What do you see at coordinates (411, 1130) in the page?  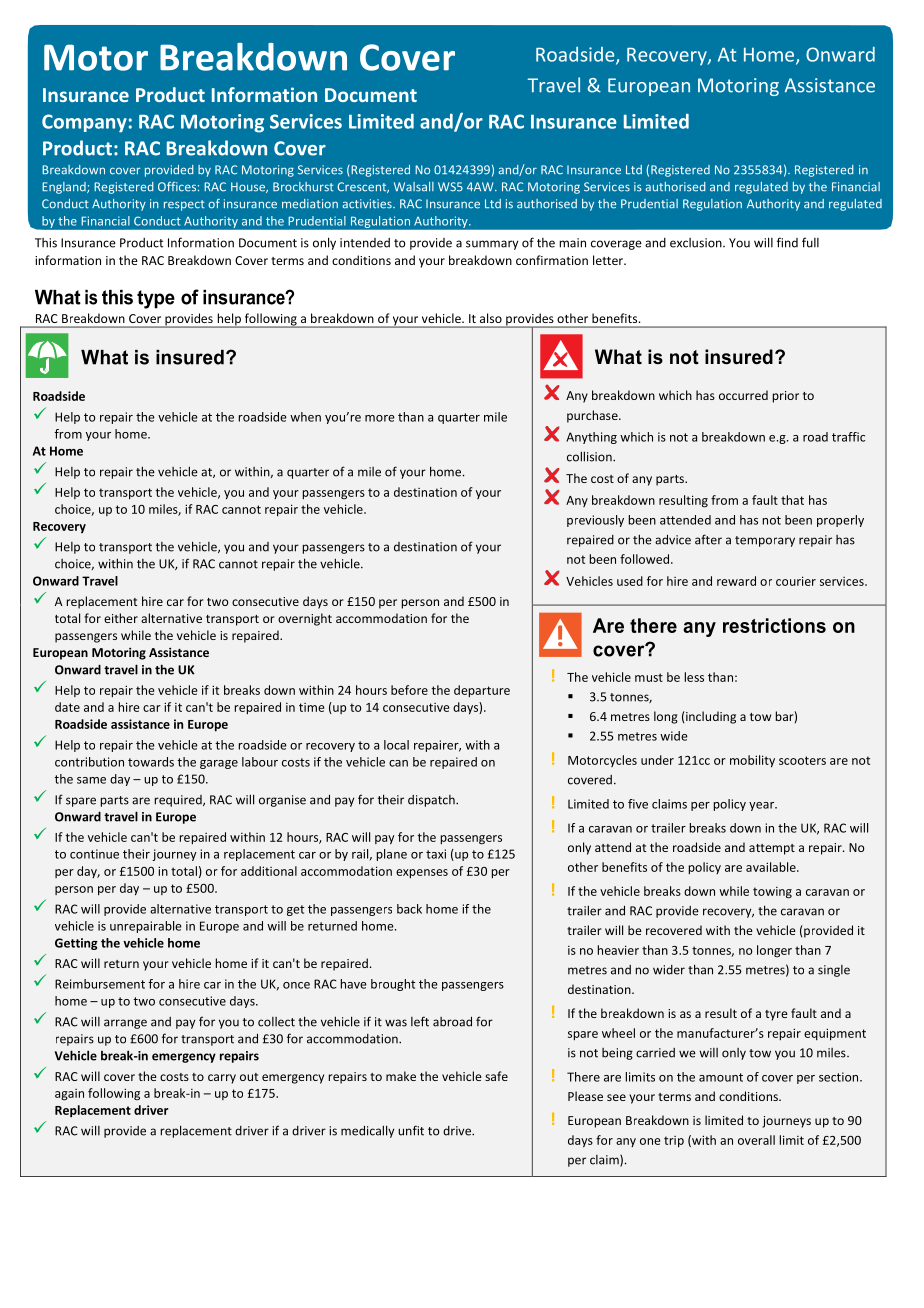 I see `unfit` at bounding box center [411, 1130].
